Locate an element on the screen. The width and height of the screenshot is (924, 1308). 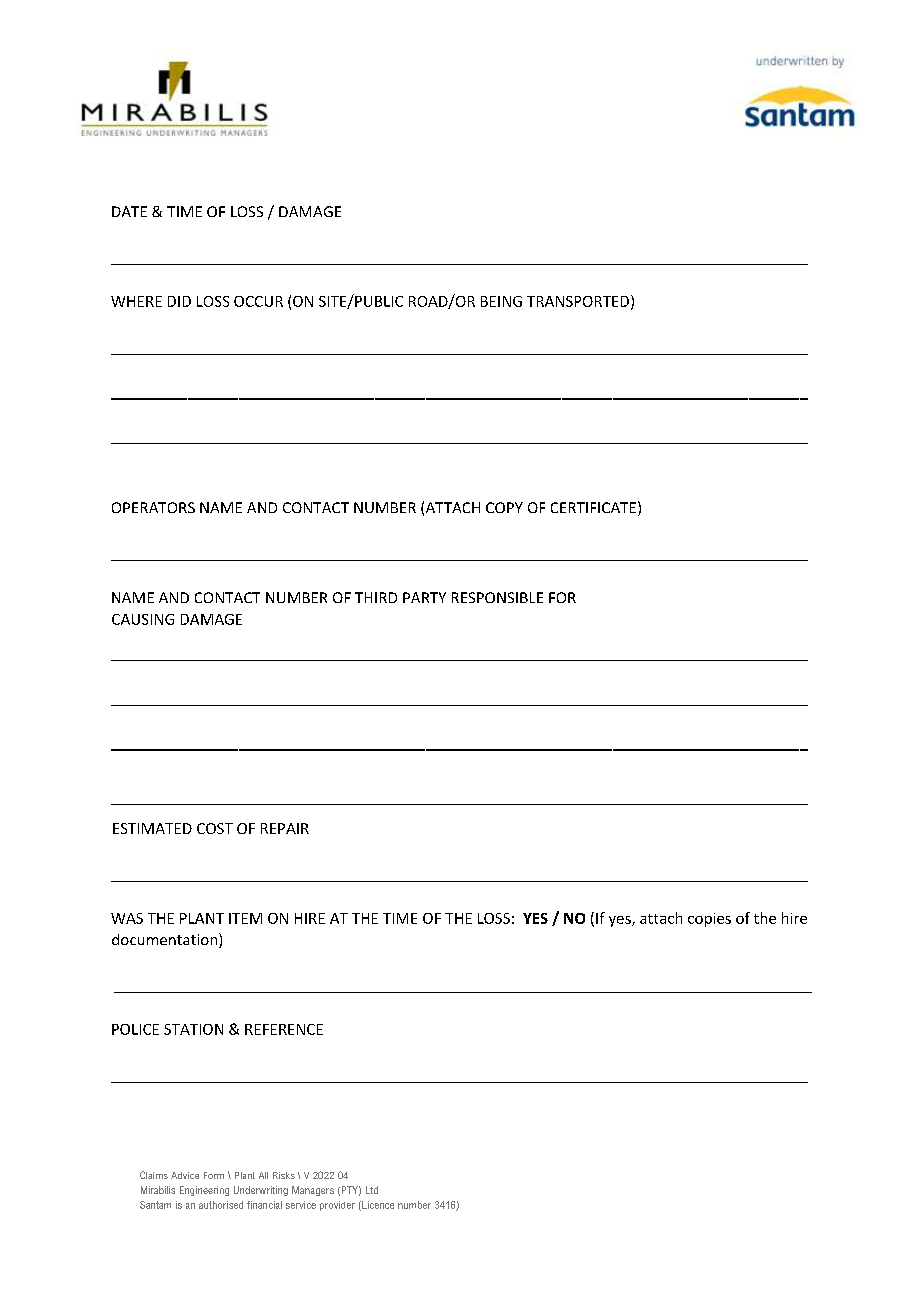
Ltd is located at coordinates (372, 1190).
